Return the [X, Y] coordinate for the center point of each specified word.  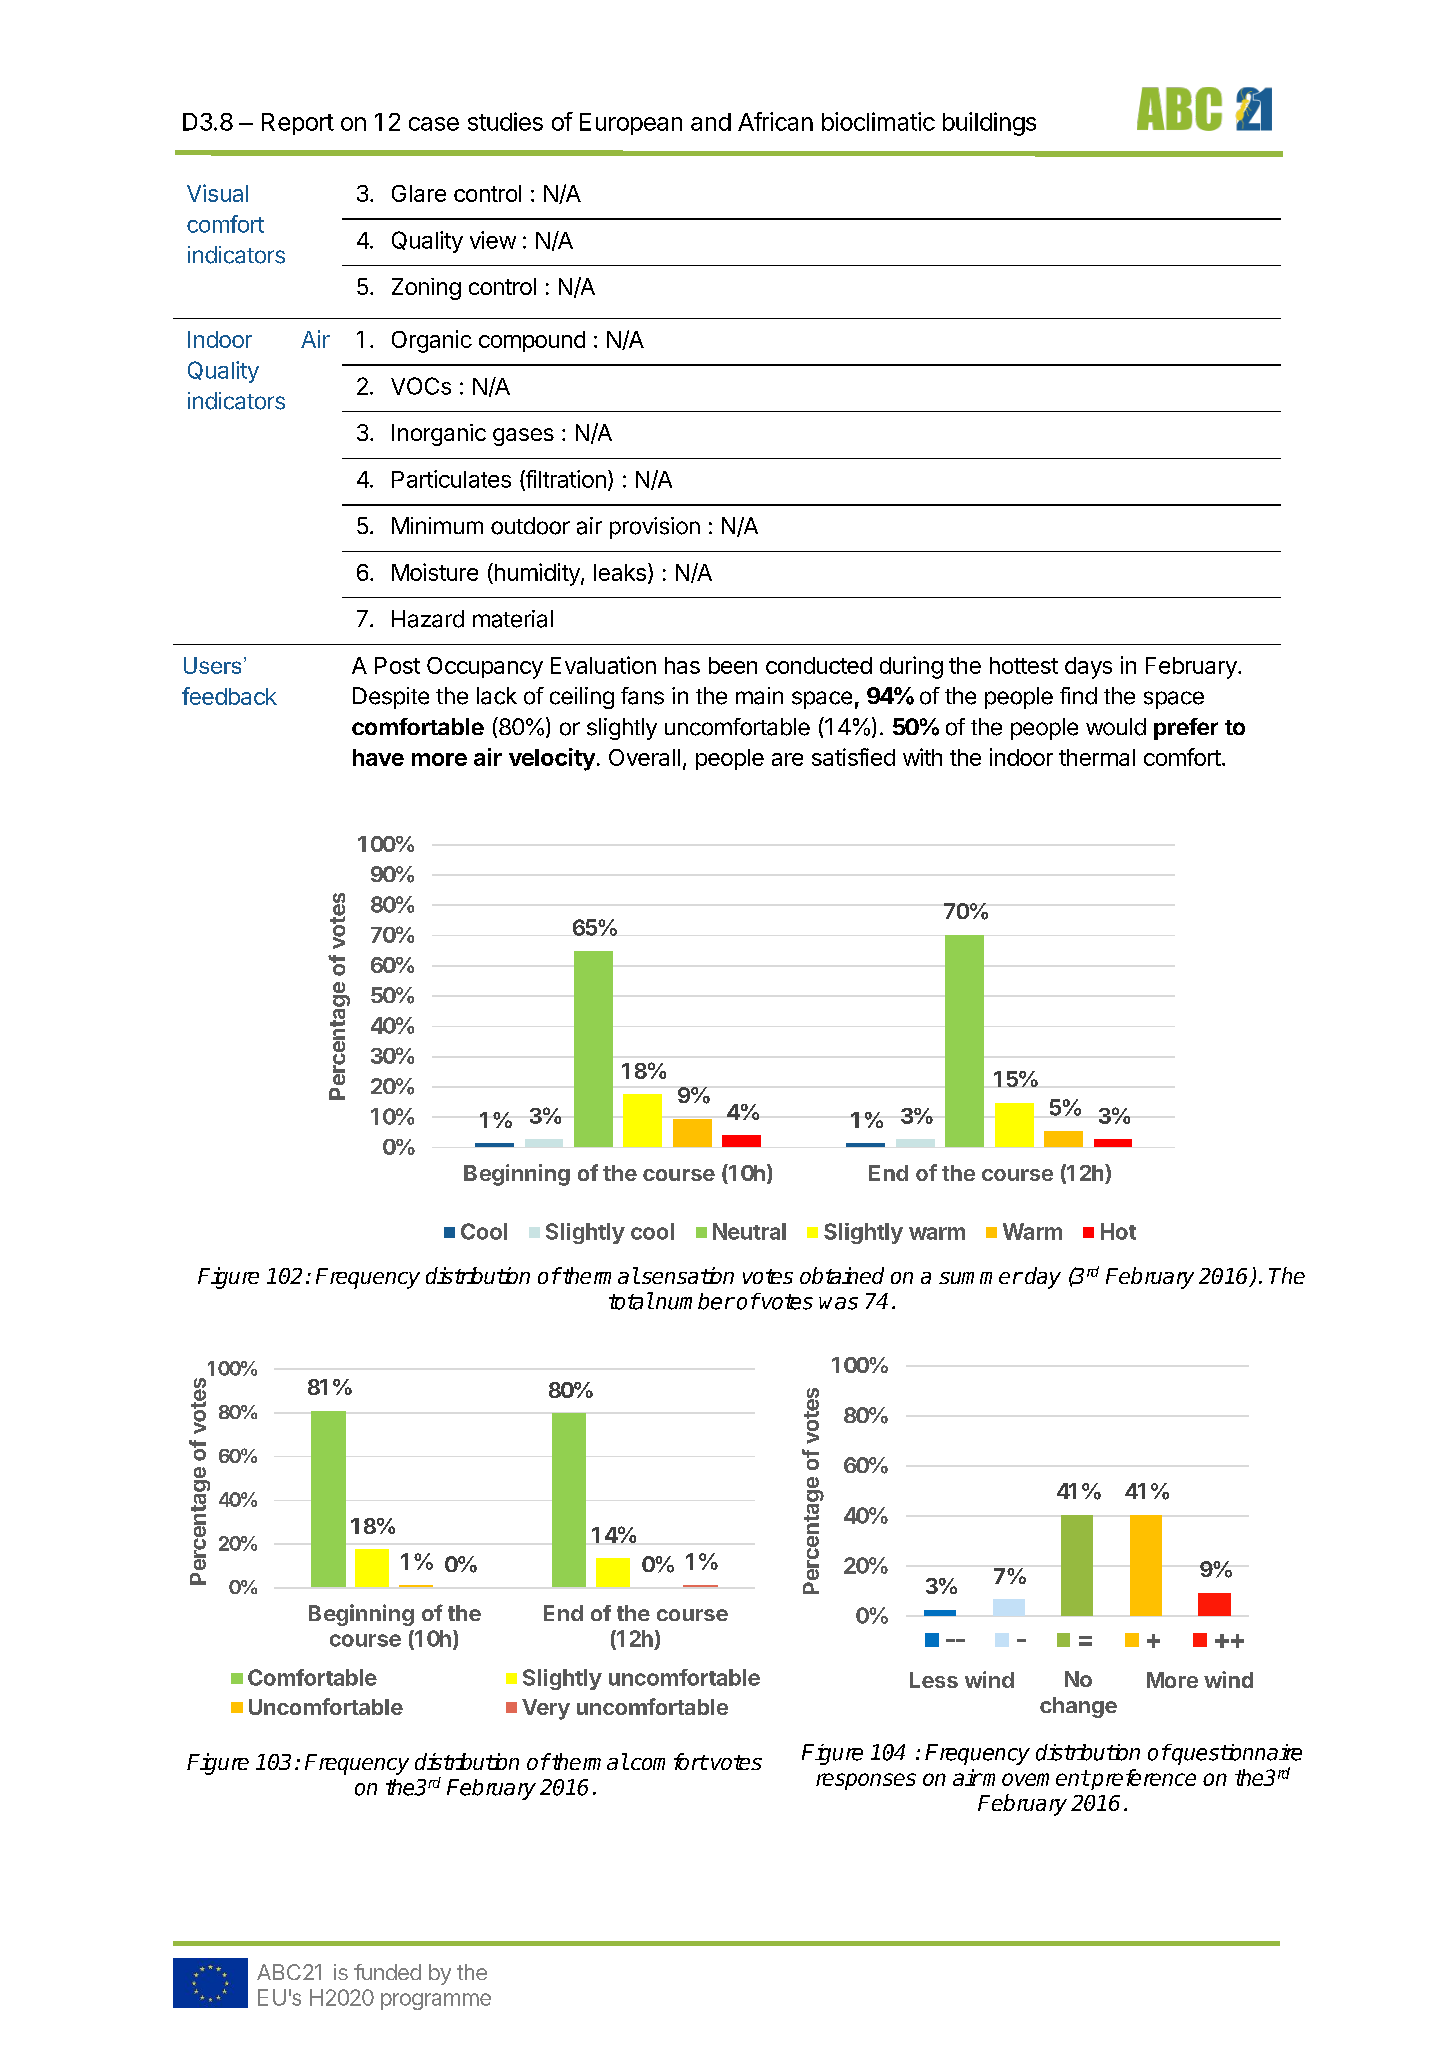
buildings [989, 124]
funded [387, 1972]
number [695, 1301]
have [378, 757]
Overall [644, 757]
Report [298, 124]
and [711, 122]
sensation [686, 1275]
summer [981, 1278]
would [1116, 727]
